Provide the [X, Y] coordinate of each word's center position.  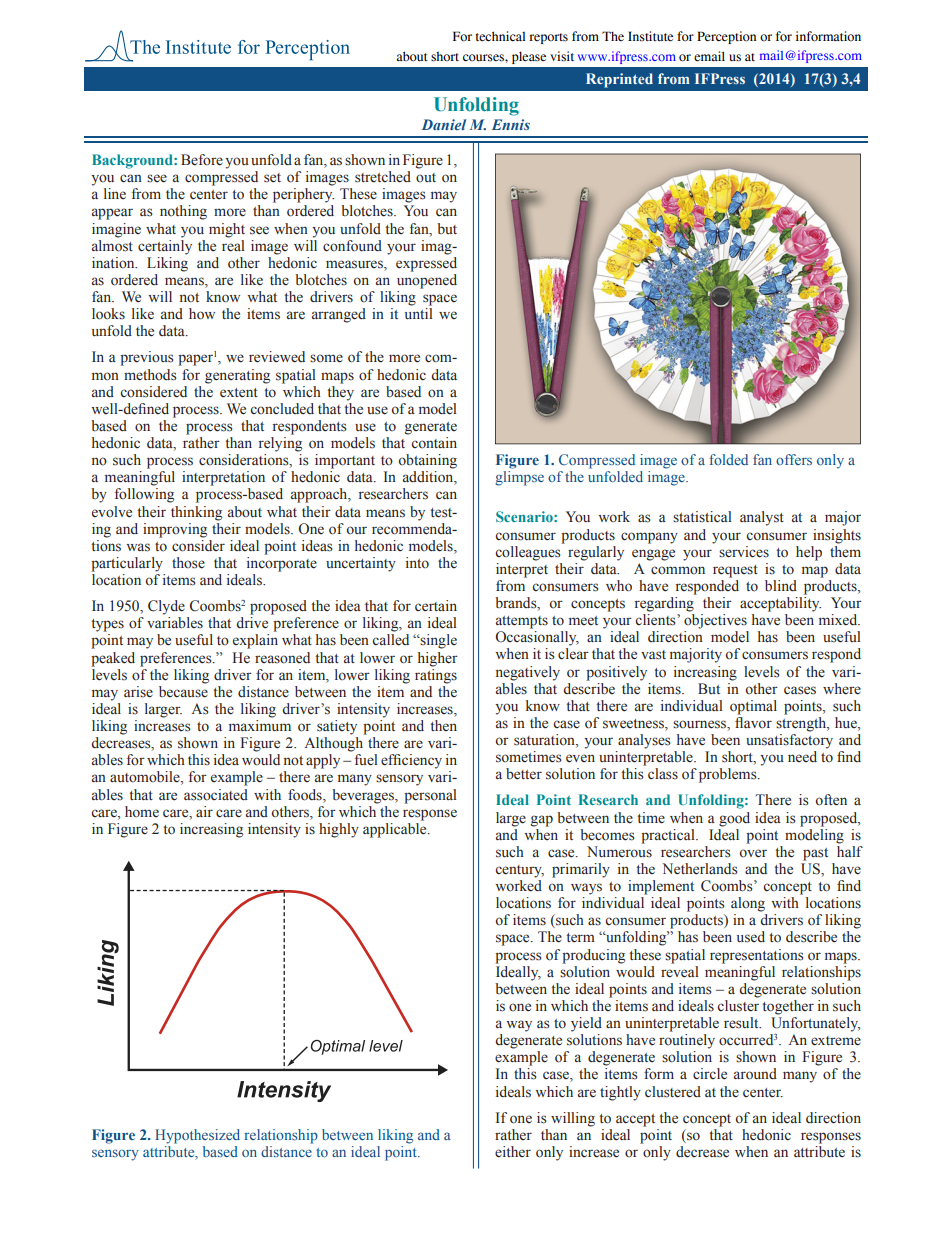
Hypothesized [197, 1136]
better [524, 774]
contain [434, 442]
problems [729, 775]
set [272, 178]
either [513, 1152]
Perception [726, 37]
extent [239, 393]
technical [500, 36]
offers [794, 459]
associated [216, 795]
